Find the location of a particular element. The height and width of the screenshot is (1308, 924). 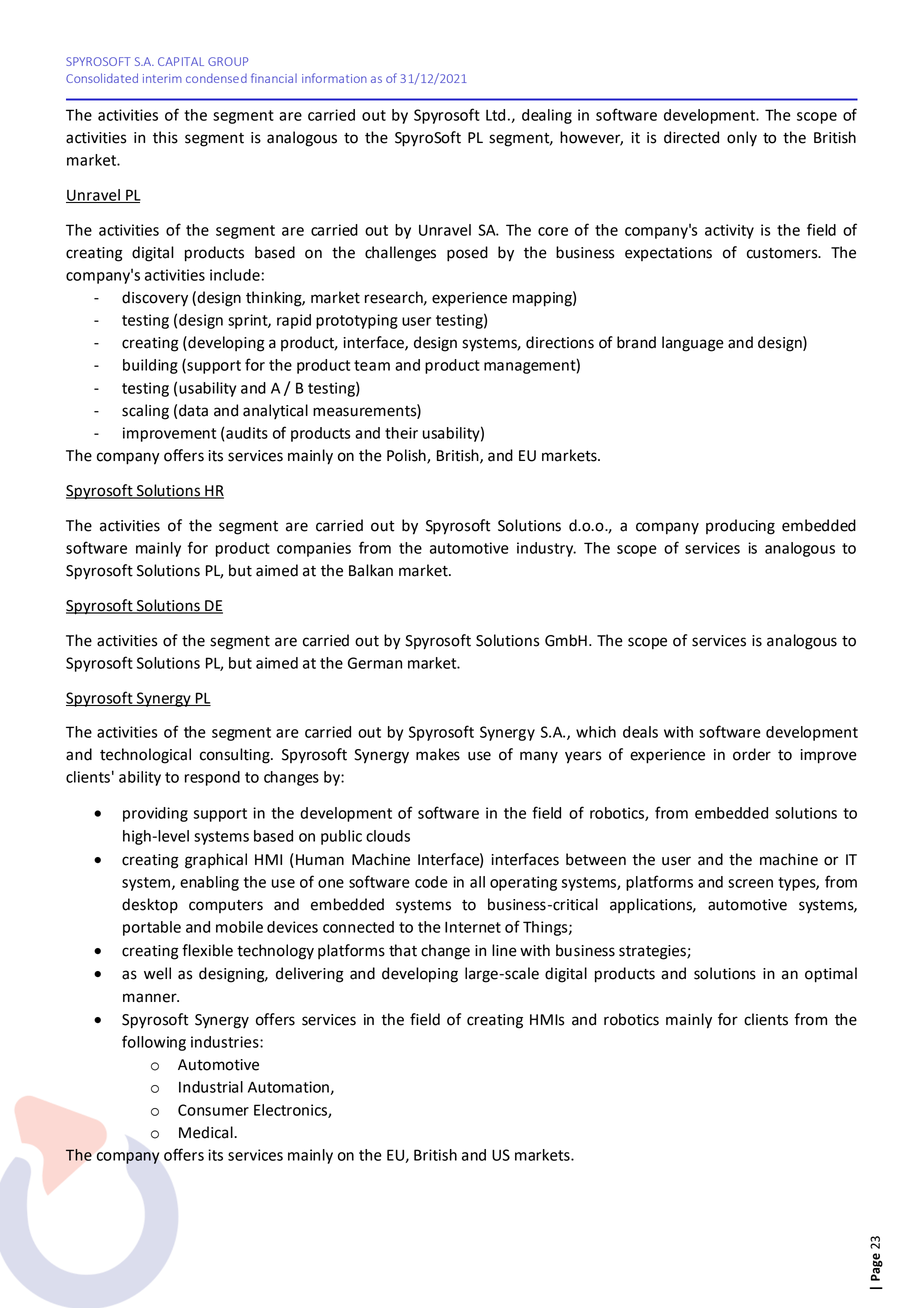

Ltd is located at coordinates (495, 115).
